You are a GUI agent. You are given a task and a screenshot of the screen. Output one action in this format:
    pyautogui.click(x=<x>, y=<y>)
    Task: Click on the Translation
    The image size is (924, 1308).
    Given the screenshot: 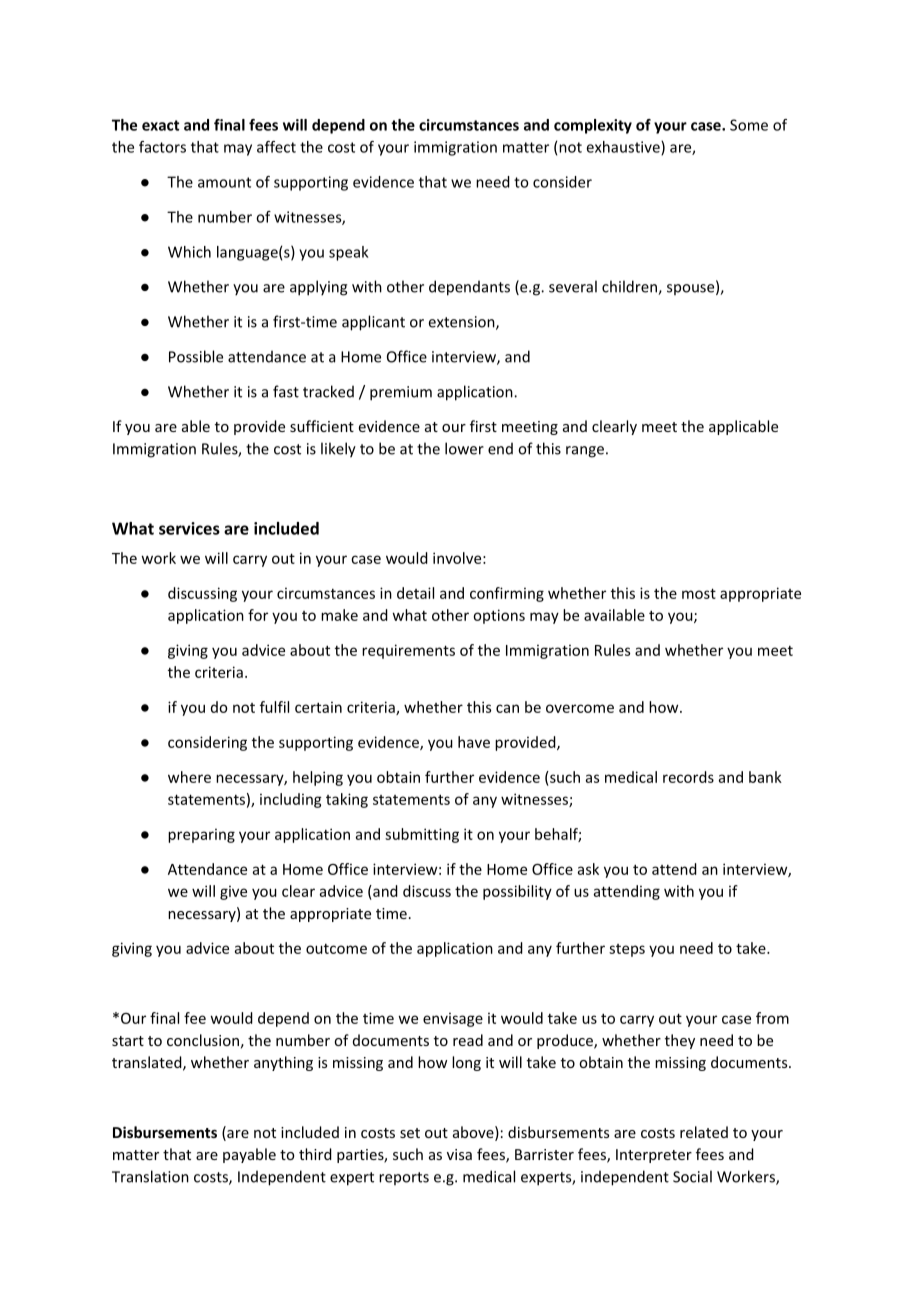 What is the action you would take?
    pyautogui.click(x=150, y=1176)
